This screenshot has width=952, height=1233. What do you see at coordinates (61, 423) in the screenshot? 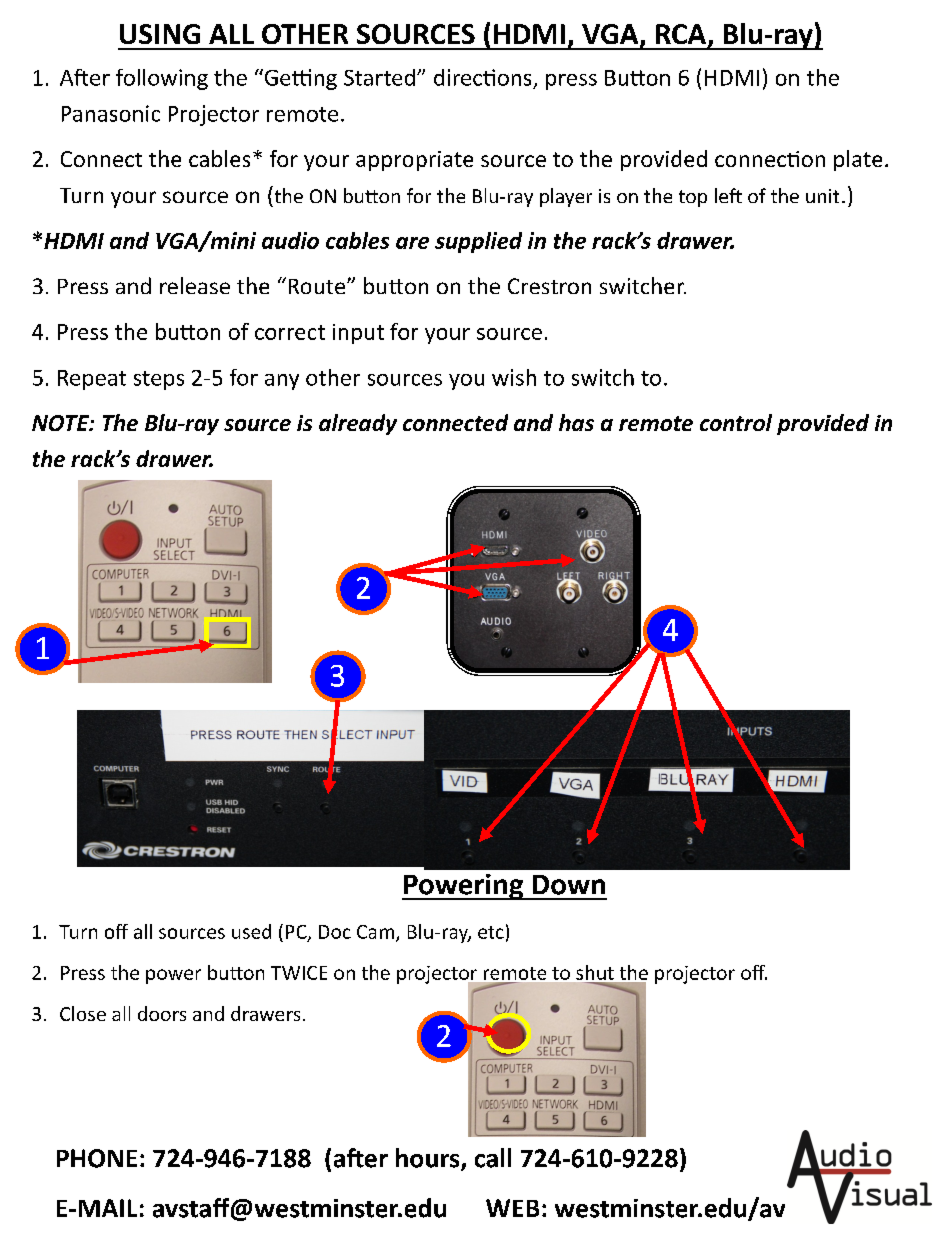
I see `NOTE` at bounding box center [61, 423].
